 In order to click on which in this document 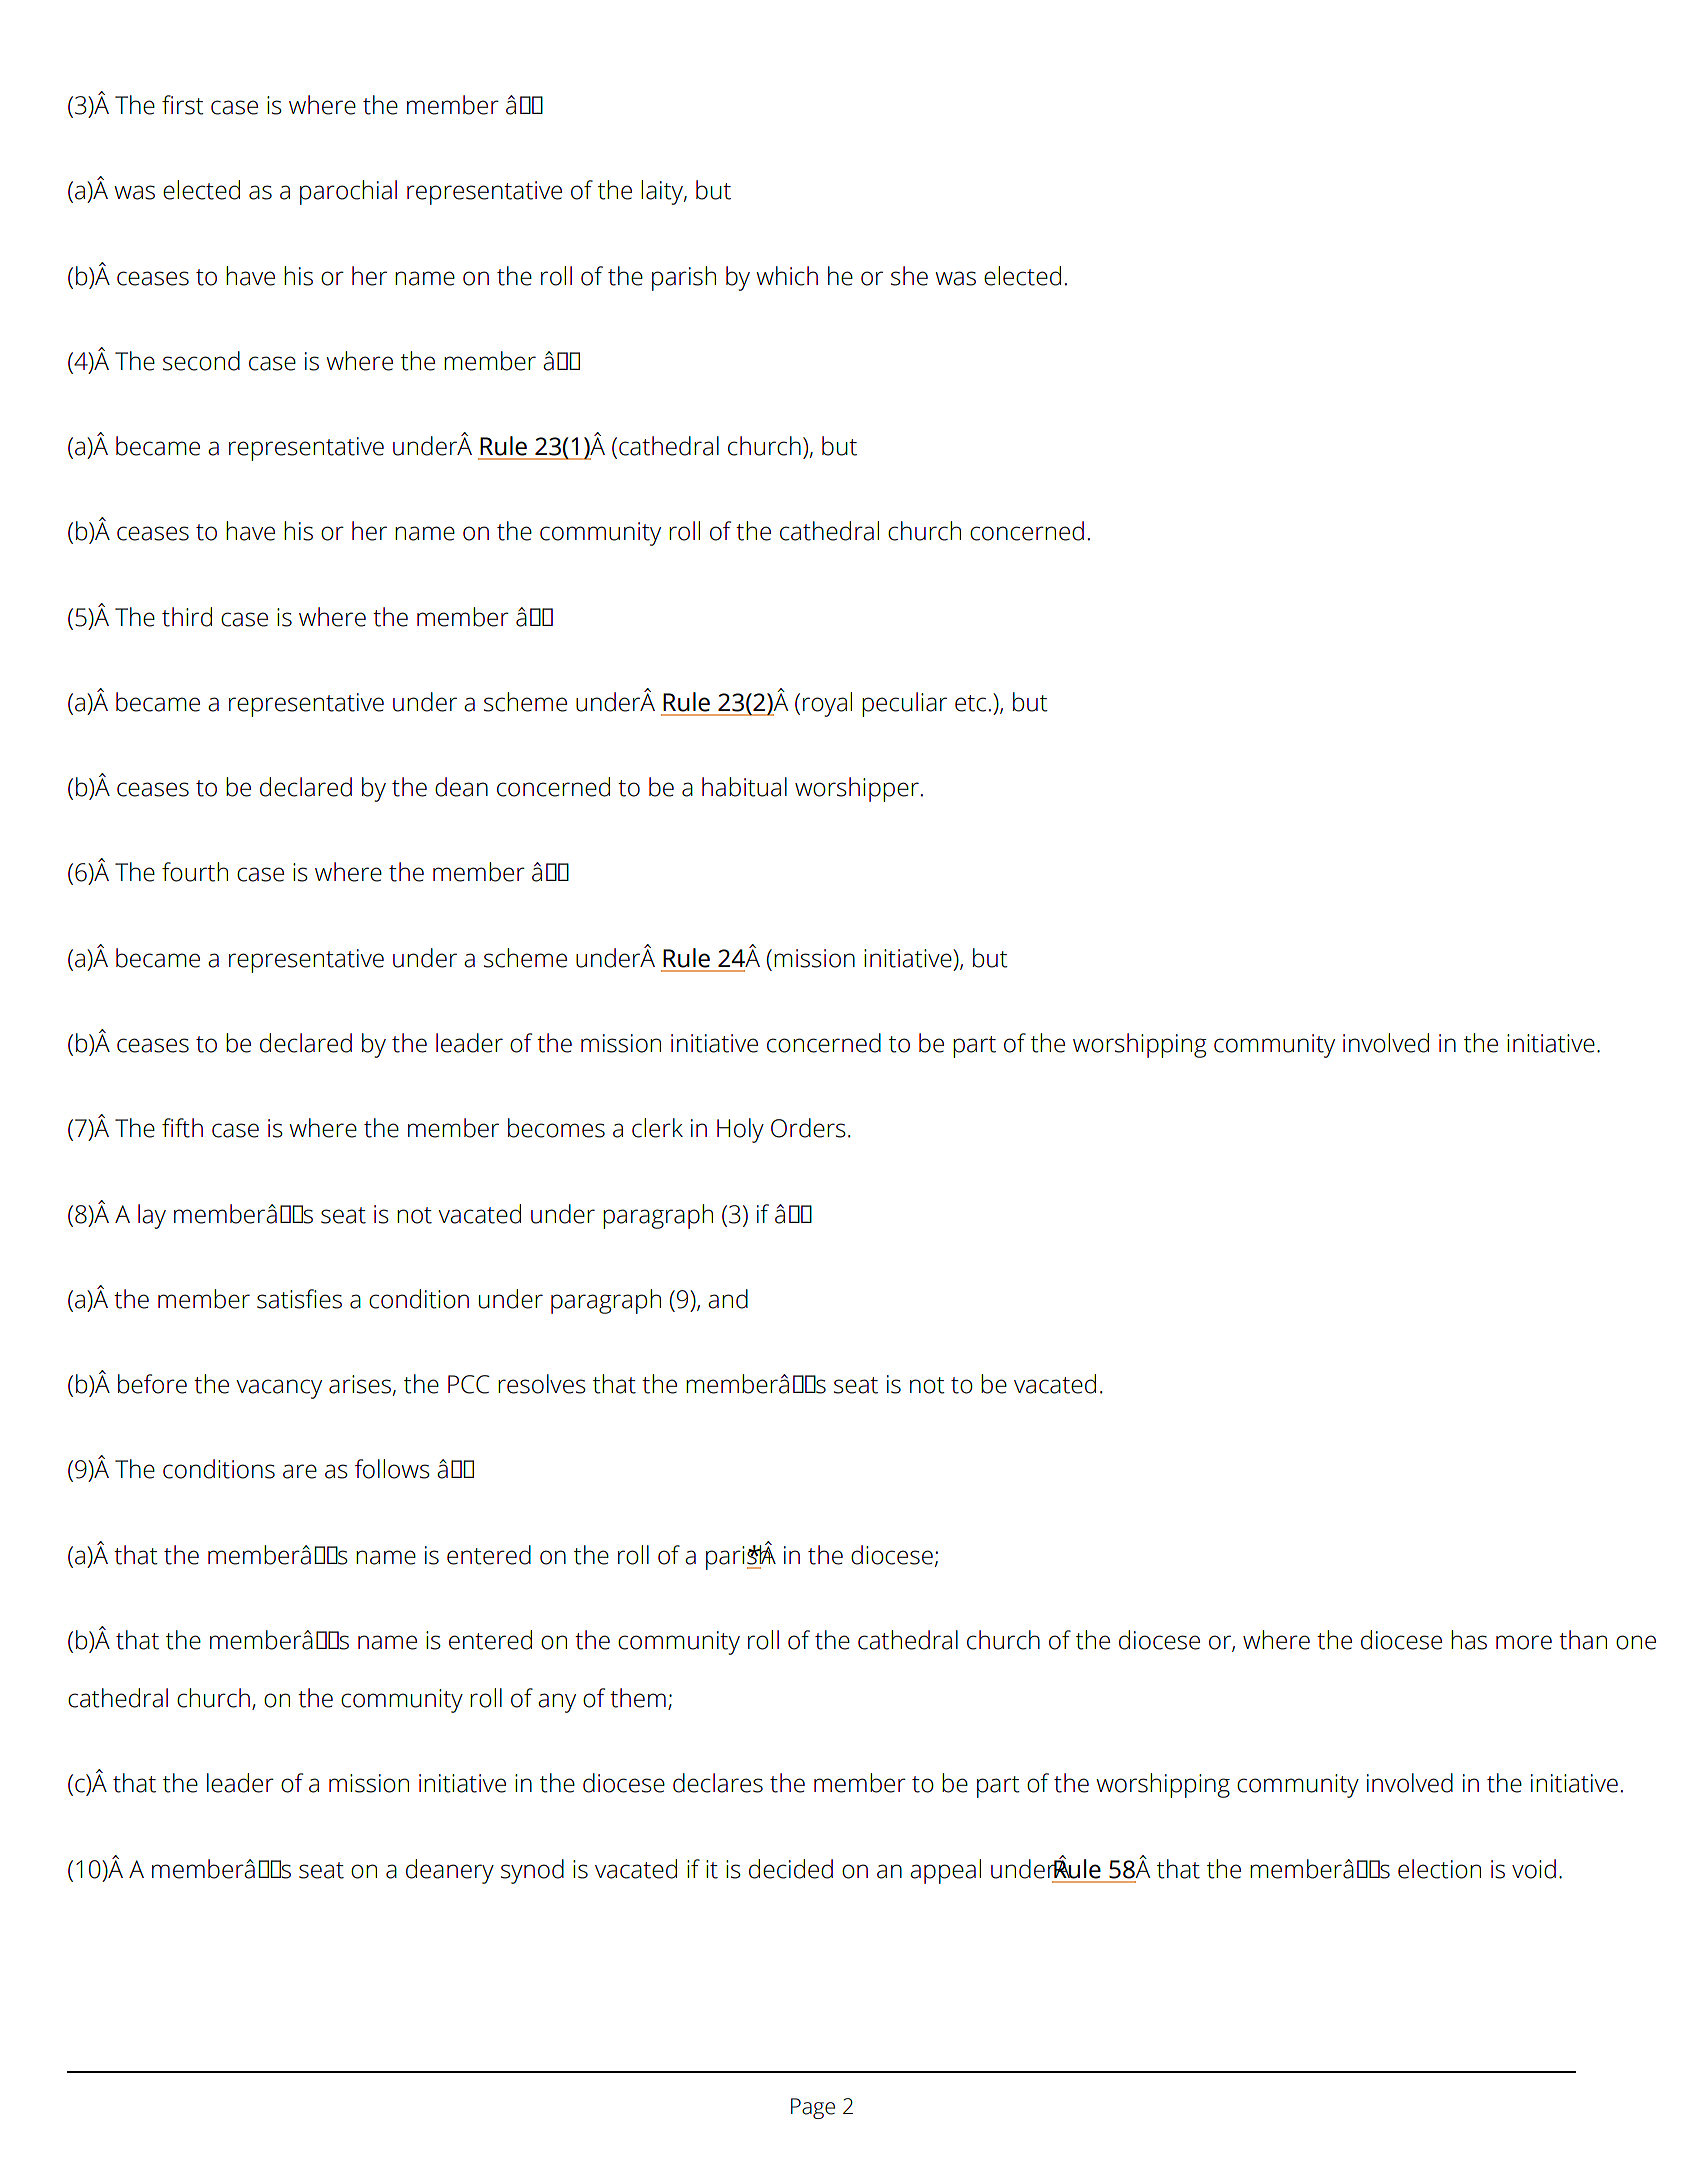, I will do `click(787, 276)`.
